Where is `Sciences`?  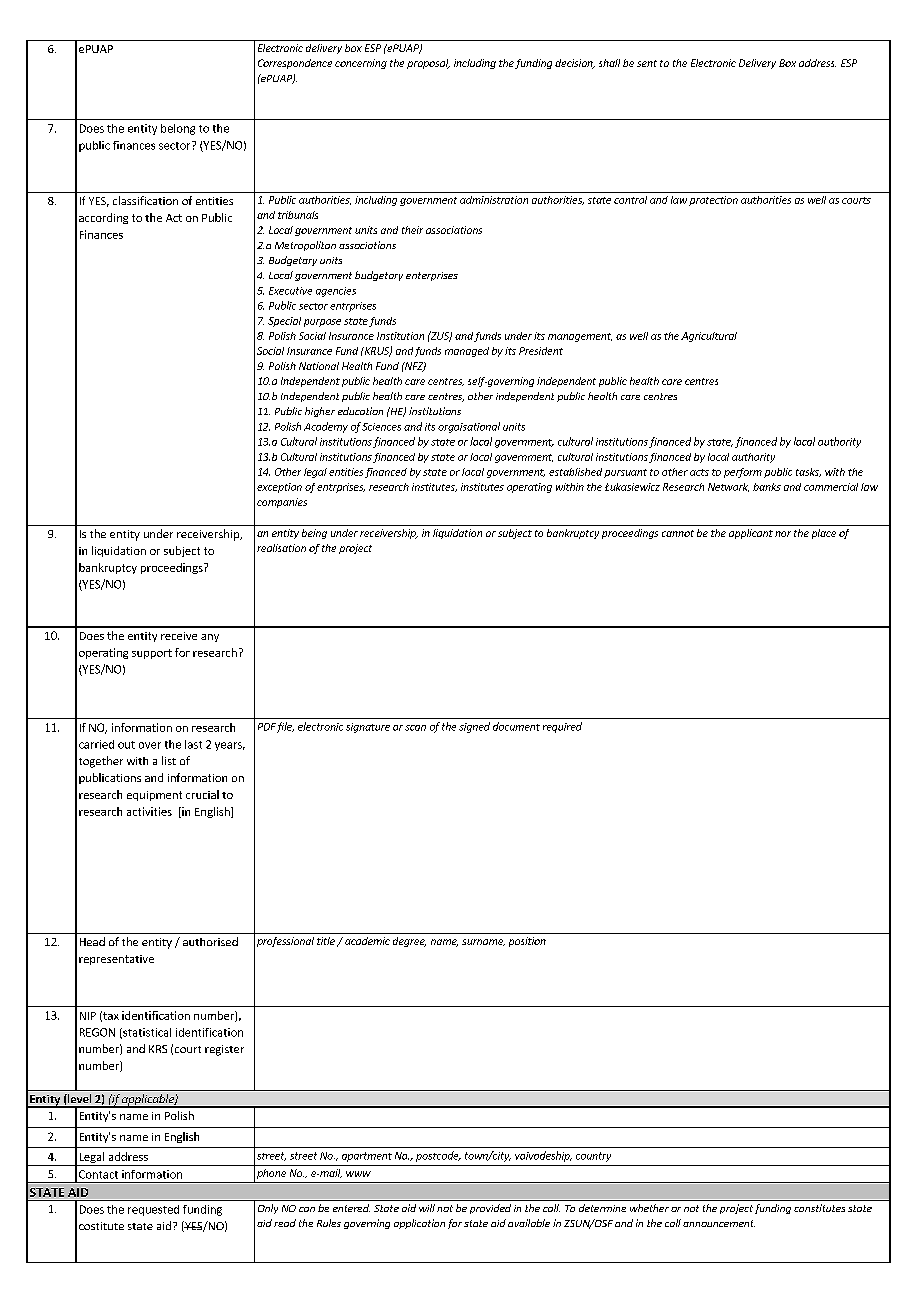
Sciences is located at coordinates (381, 427).
